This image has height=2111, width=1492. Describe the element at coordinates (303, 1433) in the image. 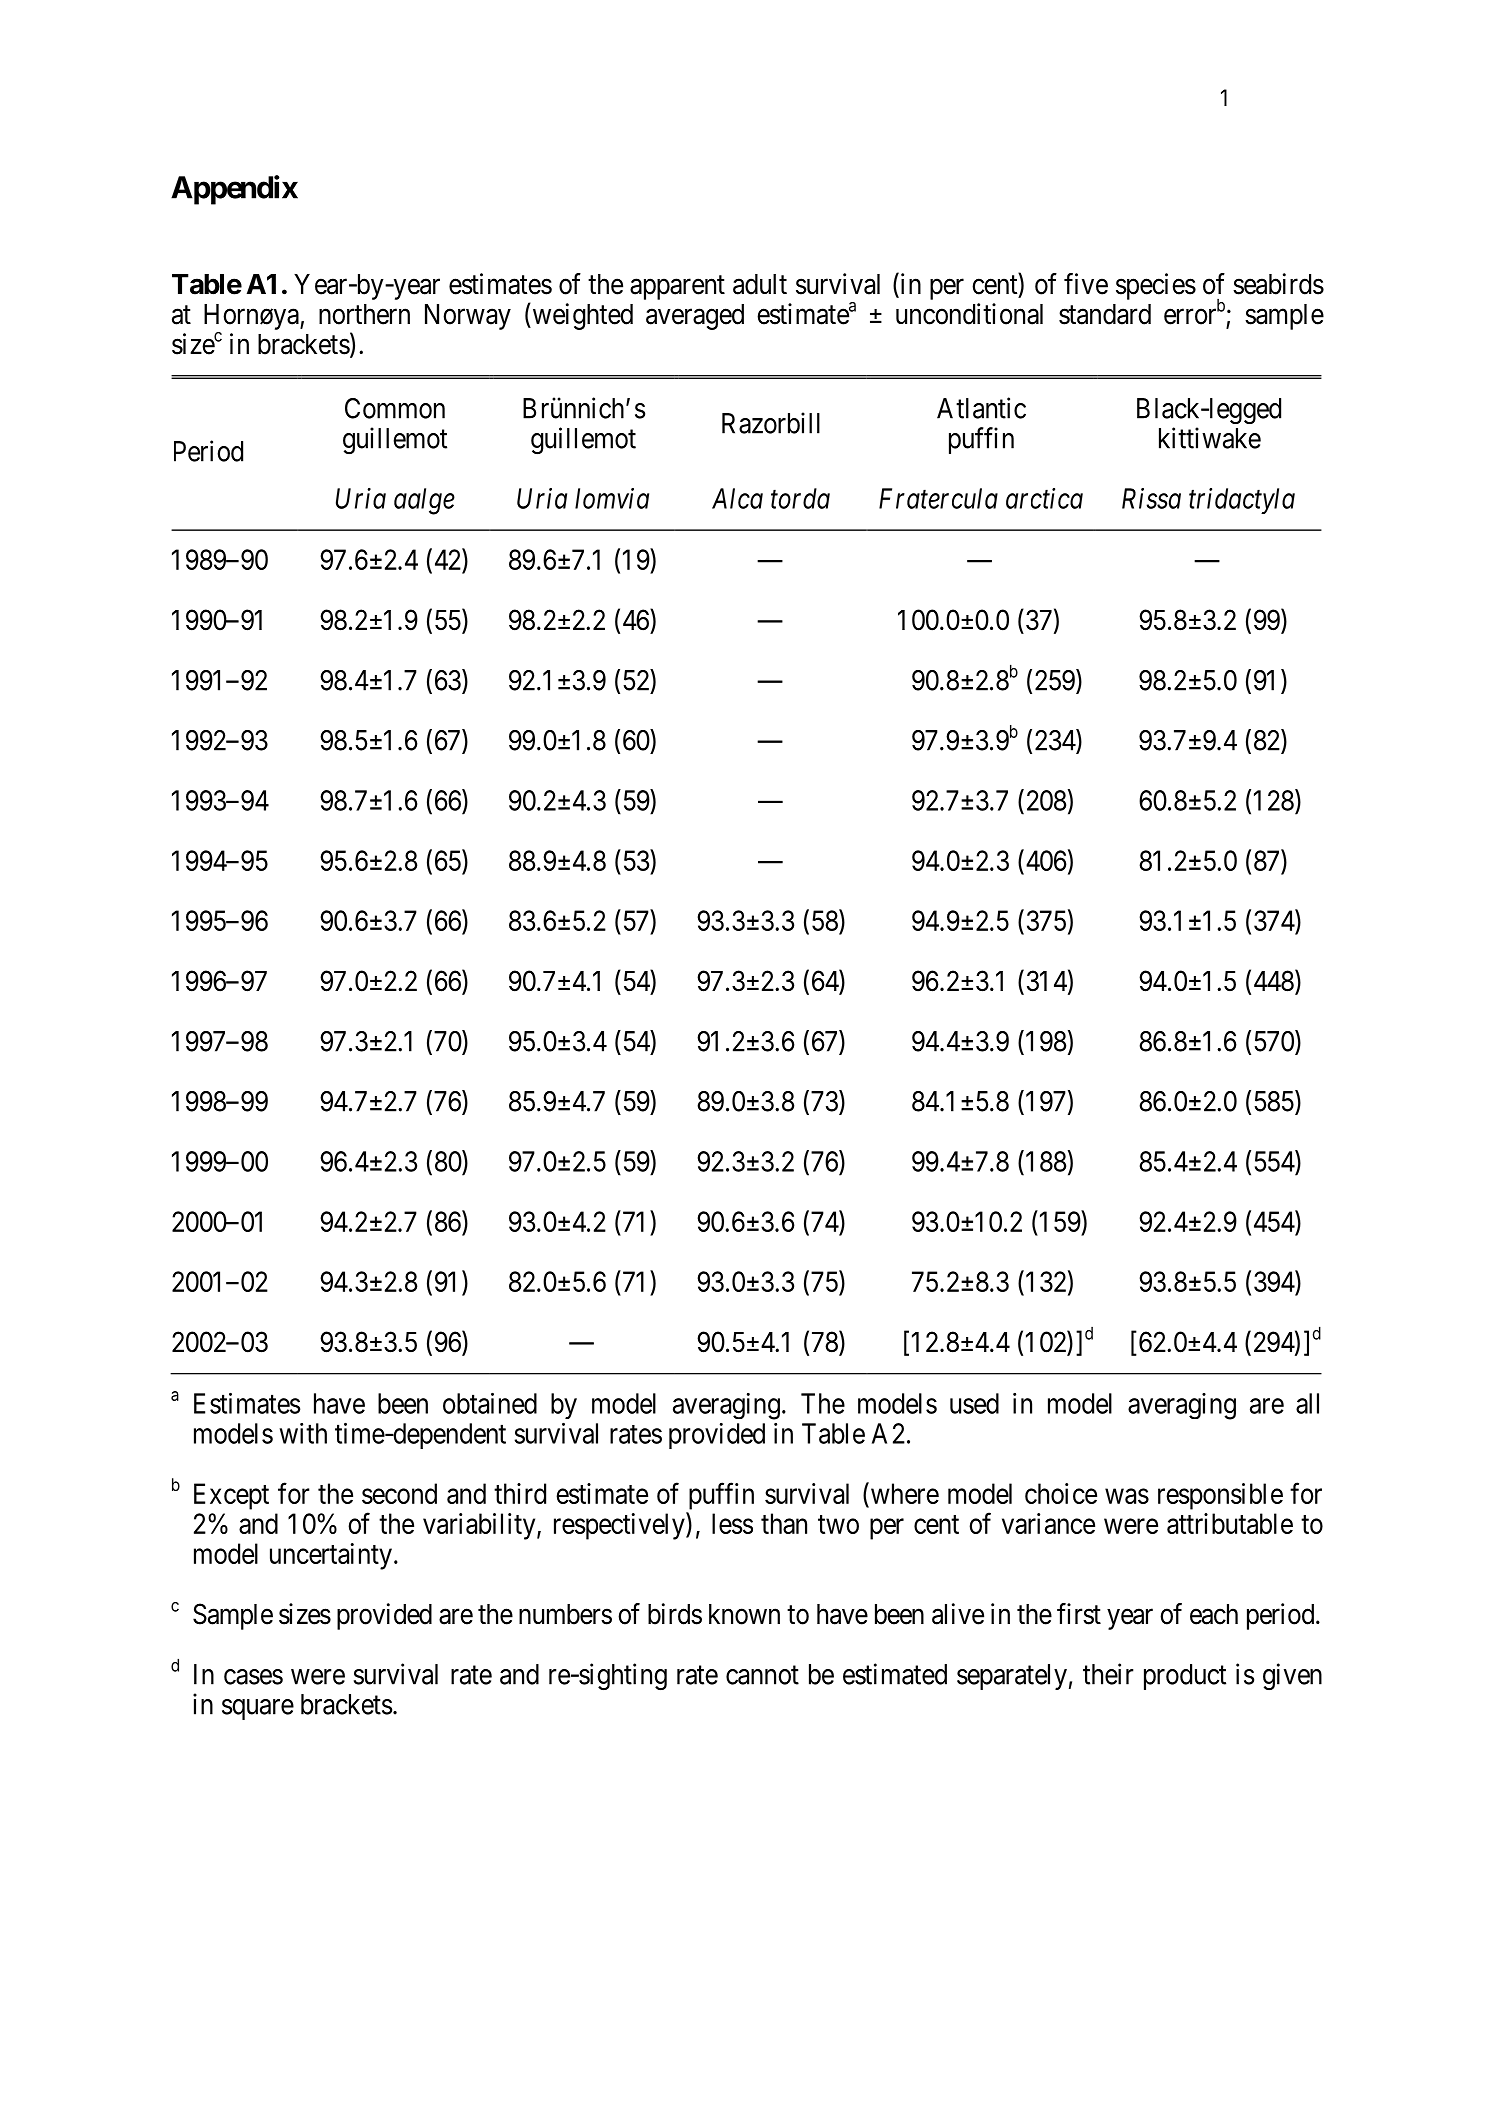

I see `with` at that location.
